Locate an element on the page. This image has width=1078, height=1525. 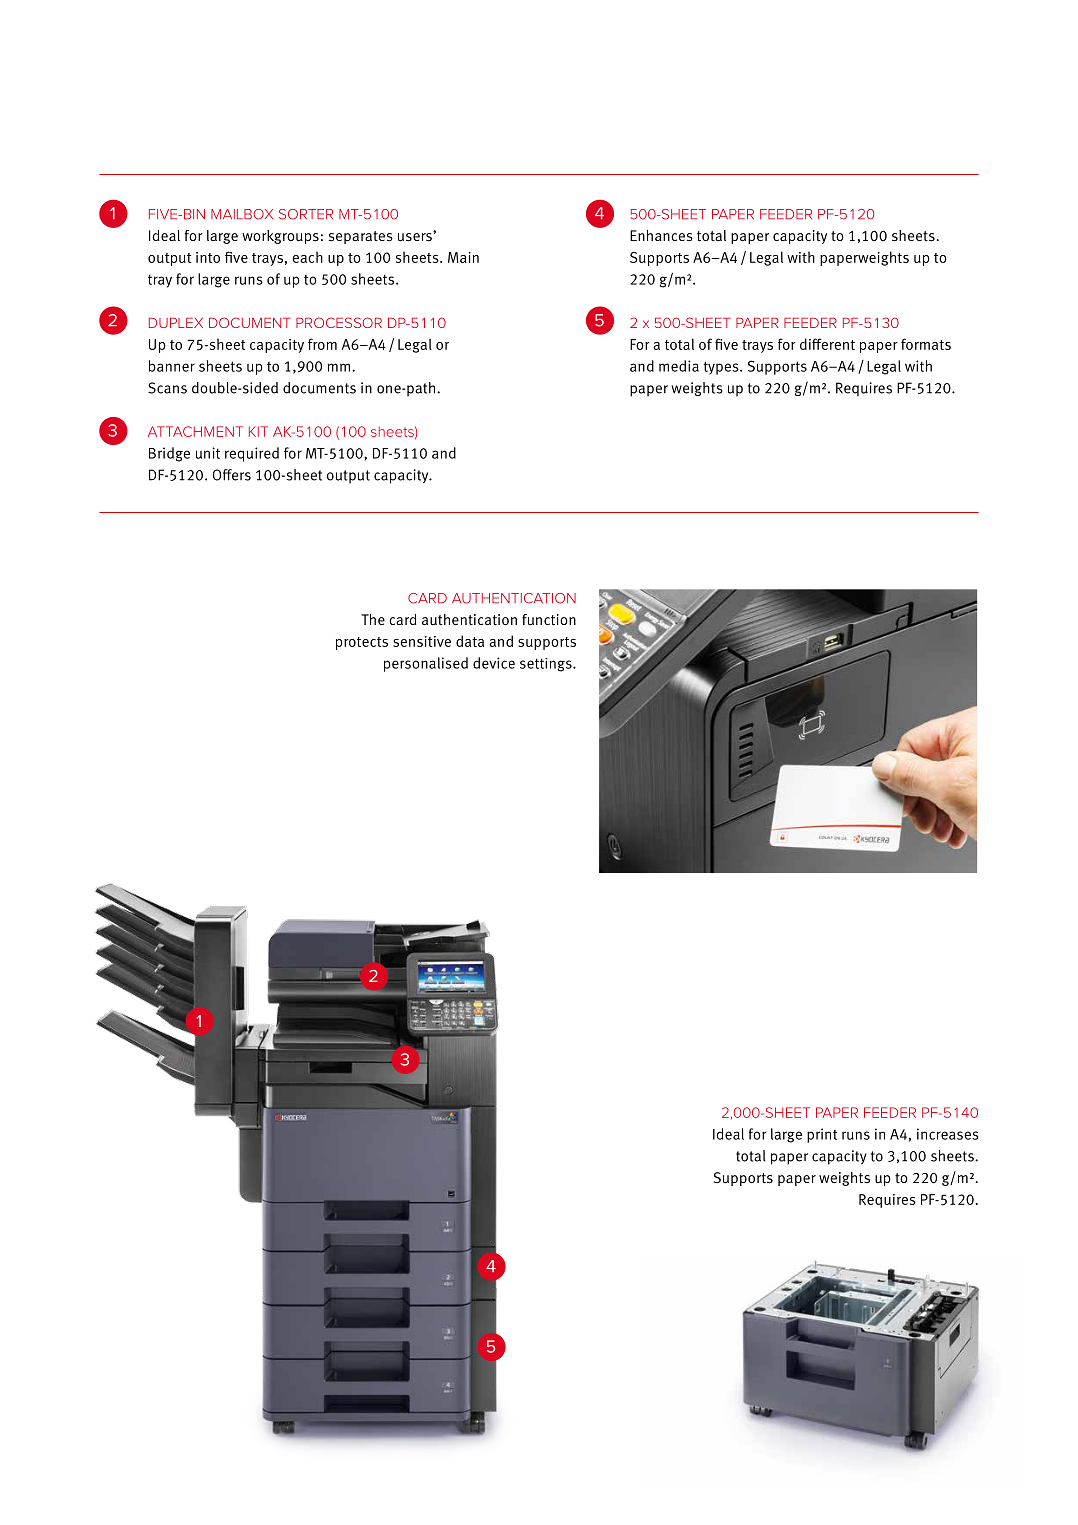
device is located at coordinates (494, 663).
